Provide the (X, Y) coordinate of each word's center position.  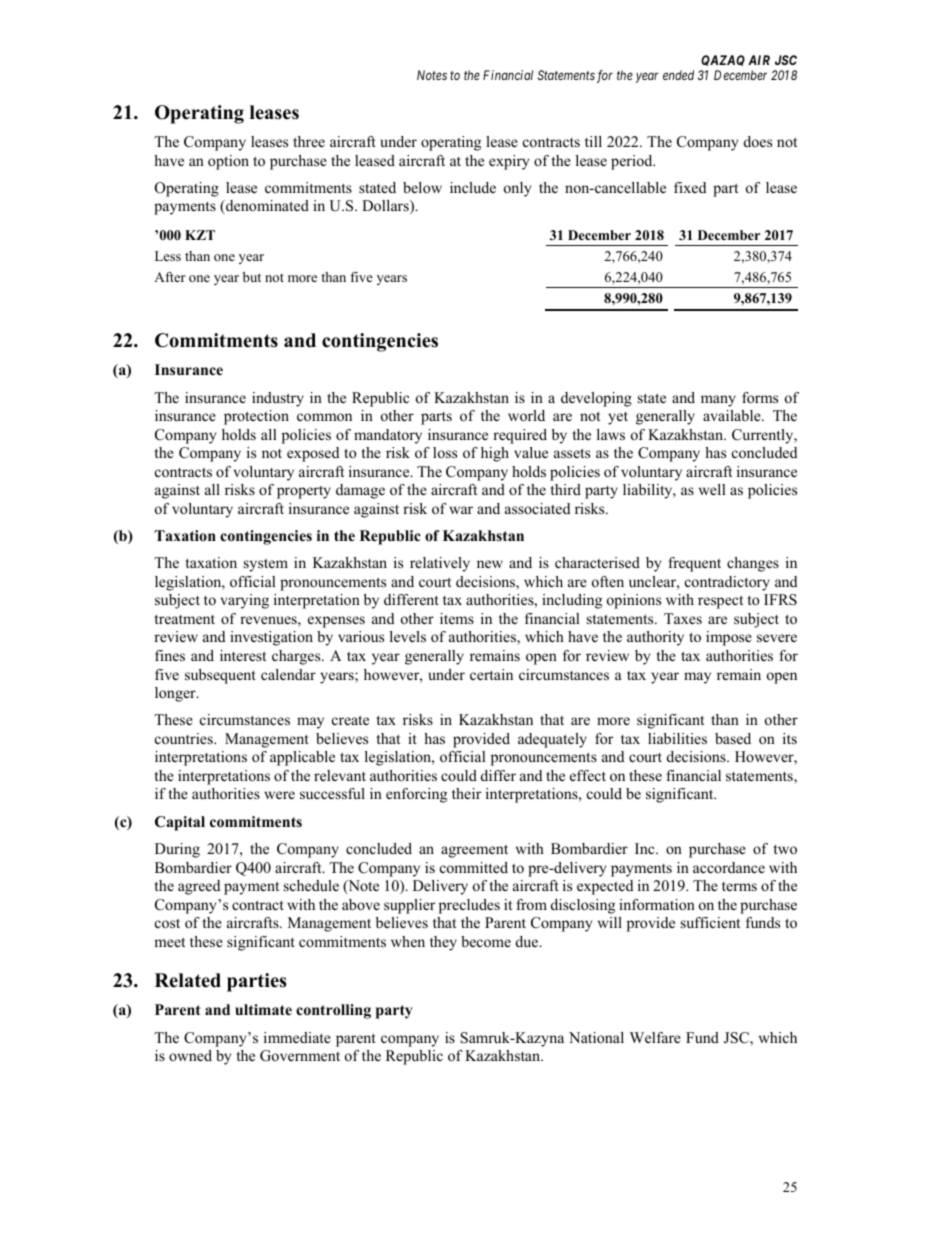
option (228, 162)
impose (729, 638)
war (461, 510)
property (304, 492)
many (718, 401)
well (712, 489)
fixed (690, 187)
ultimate (263, 1009)
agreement (474, 851)
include (473, 187)
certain (491, 674)
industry (278, 399)
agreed (199, 887)
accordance (729, 867)
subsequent (220, 676)
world (526, 415)
